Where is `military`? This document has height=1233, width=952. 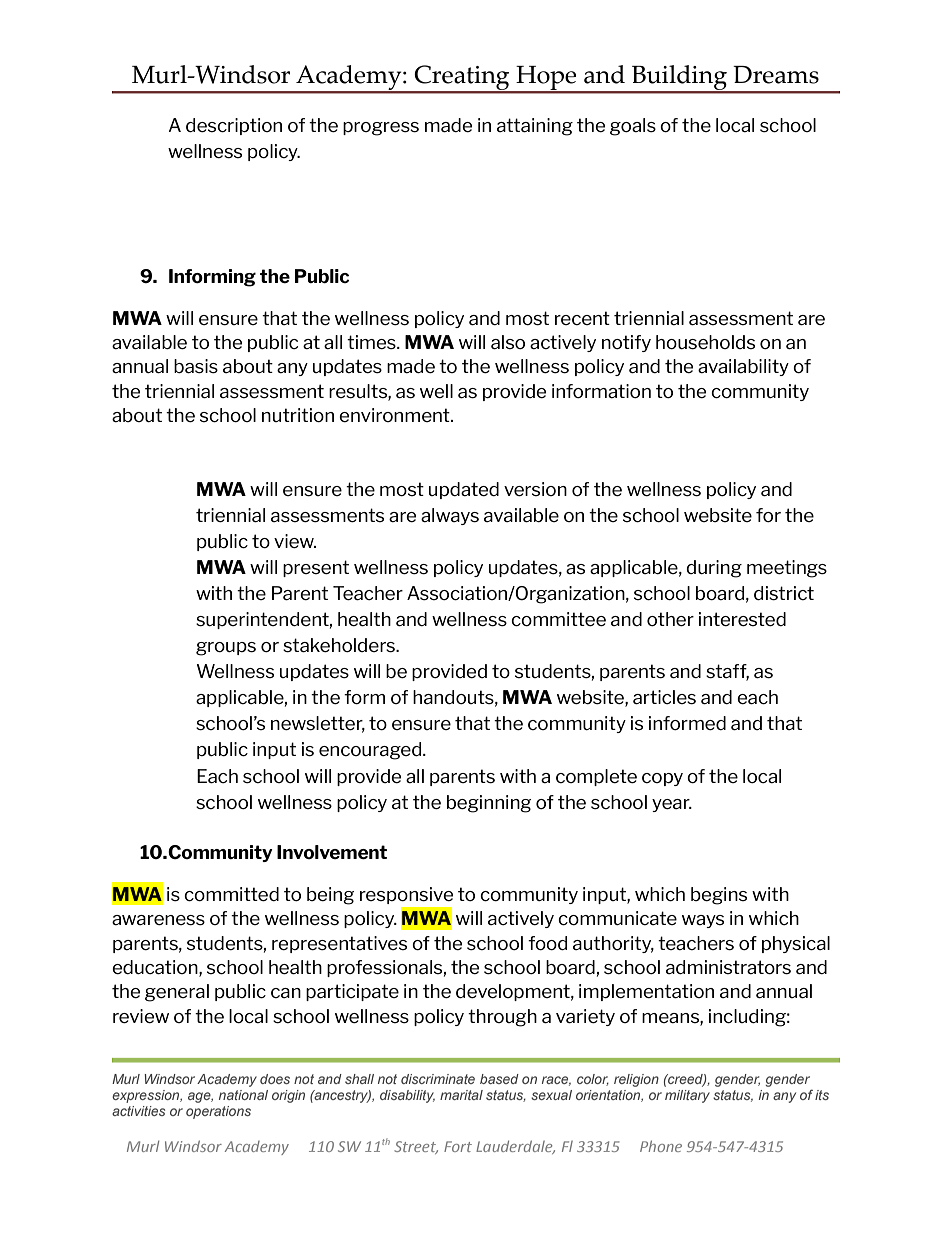 military is located at coordinates (687, 1096).
